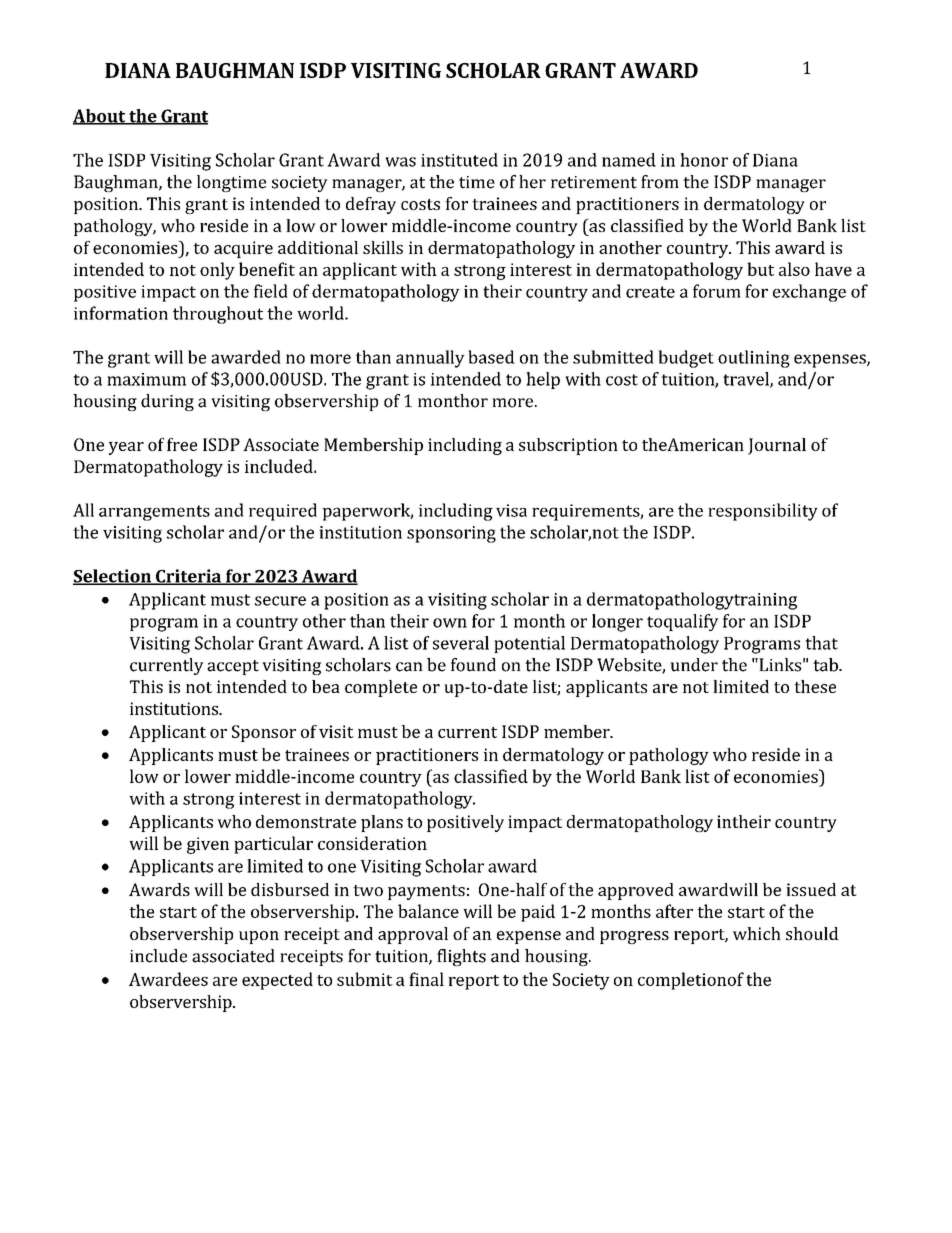 The image size is (952, 1233). What do you see at coordinates (459, 160) in the screenshot?
I see `instituted` at bounding box center [459, 160].
